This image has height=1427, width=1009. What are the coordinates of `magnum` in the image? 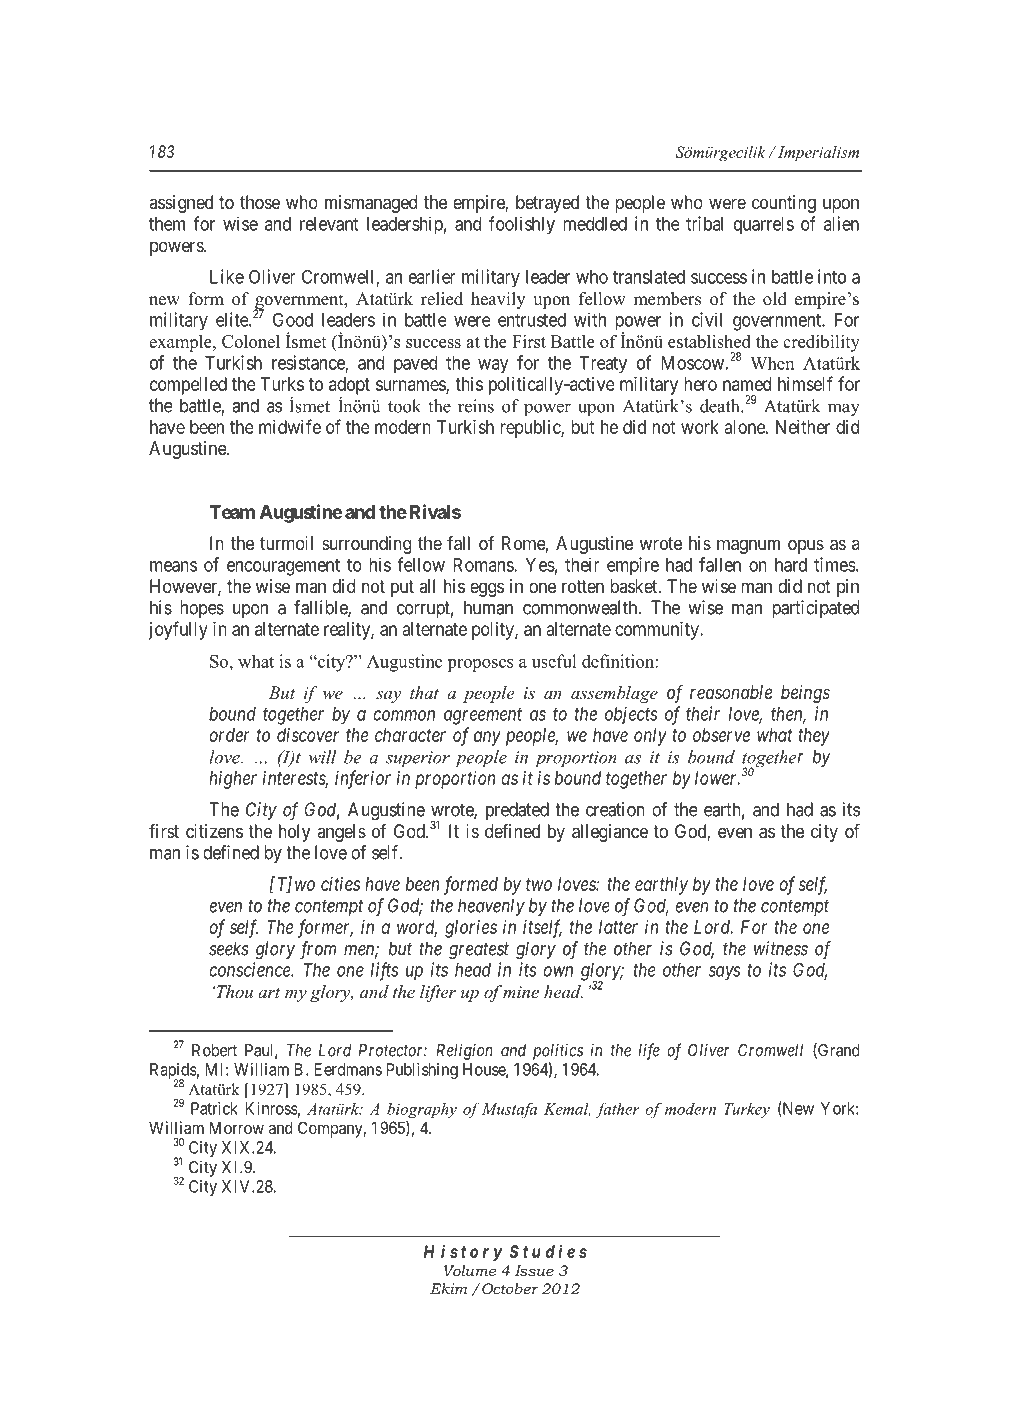 It's located at (748, 546).
